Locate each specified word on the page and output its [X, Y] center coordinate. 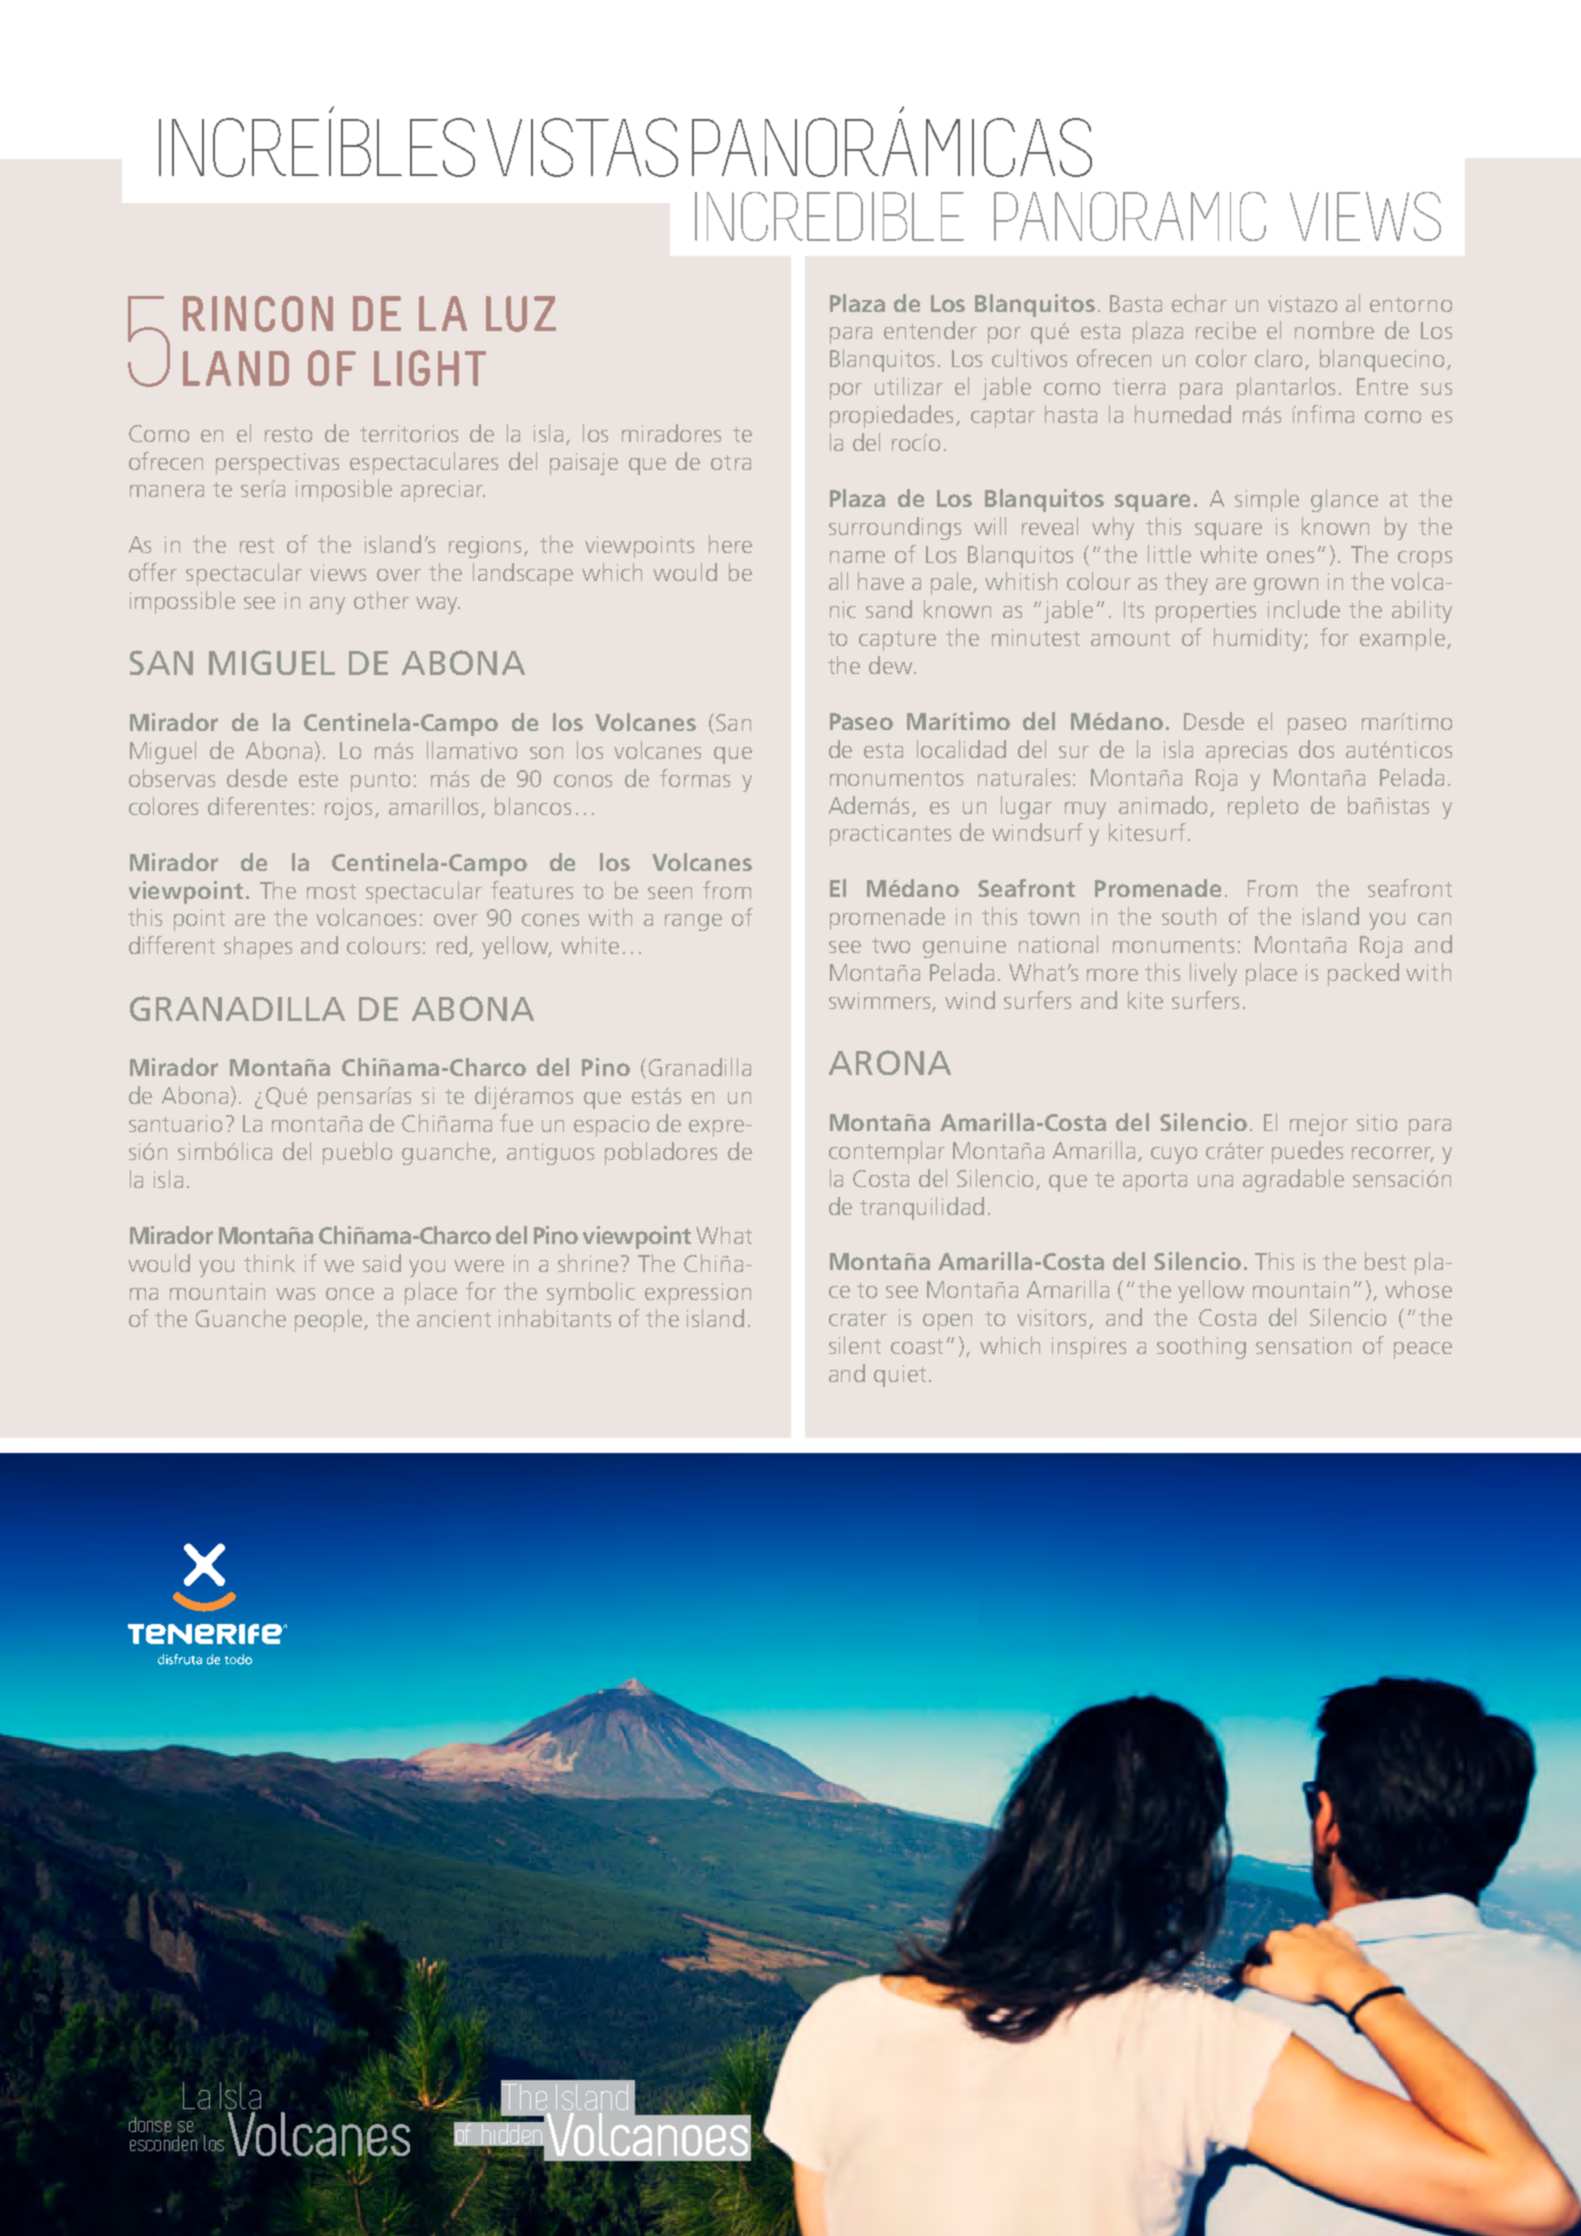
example [1404, 639]
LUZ [521, 314]
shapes [258, 947]
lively [1213, 974]
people [330, 1320]
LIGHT [430, 368]
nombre [1334, 330]
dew [892, 665]
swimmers [881, 1001]
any [327, 605]
